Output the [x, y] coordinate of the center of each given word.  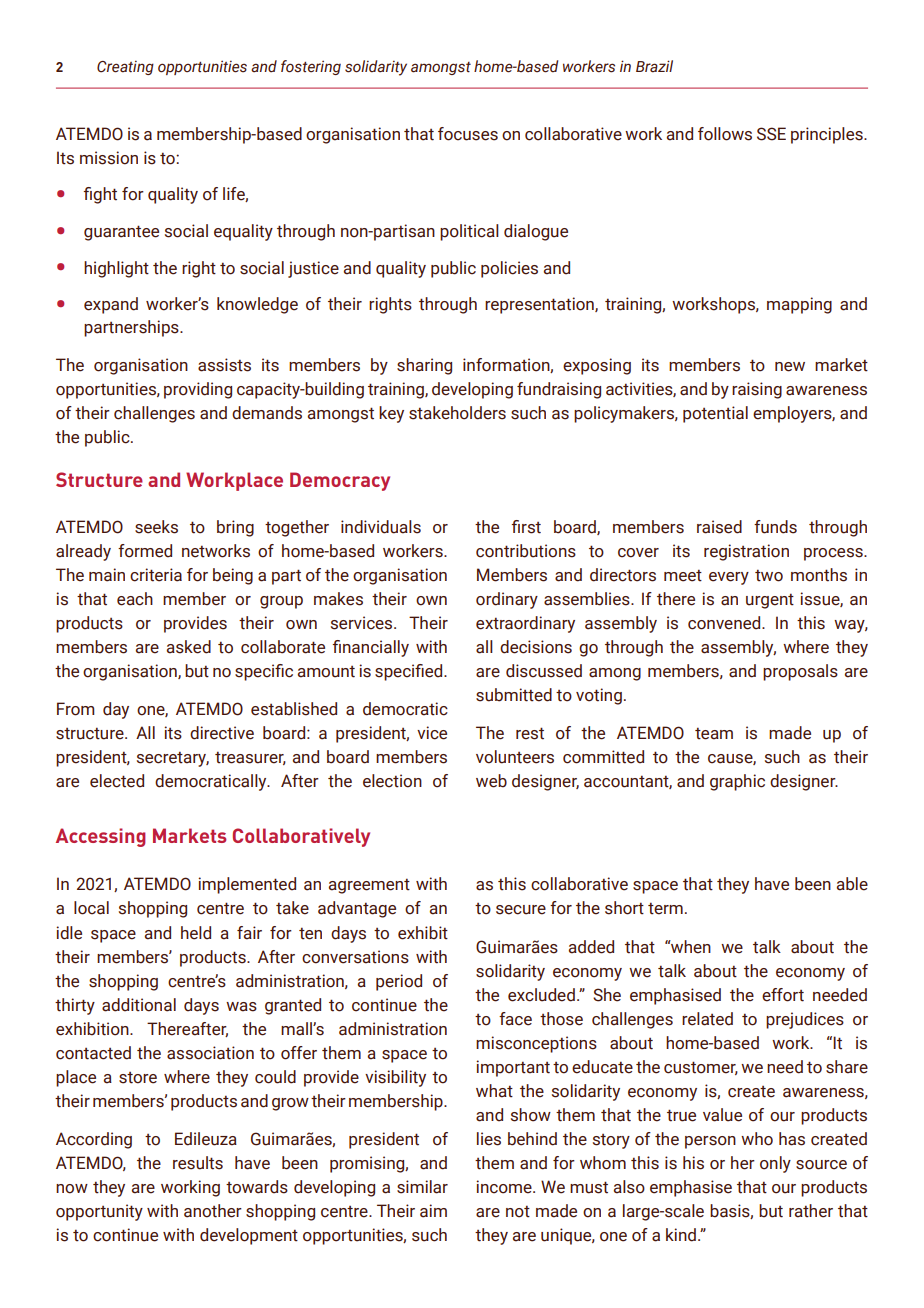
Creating [125, 67]
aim [433, 1211]
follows [725, 134]
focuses [468, 134]
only [775, 1164]
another [213, 1211]
